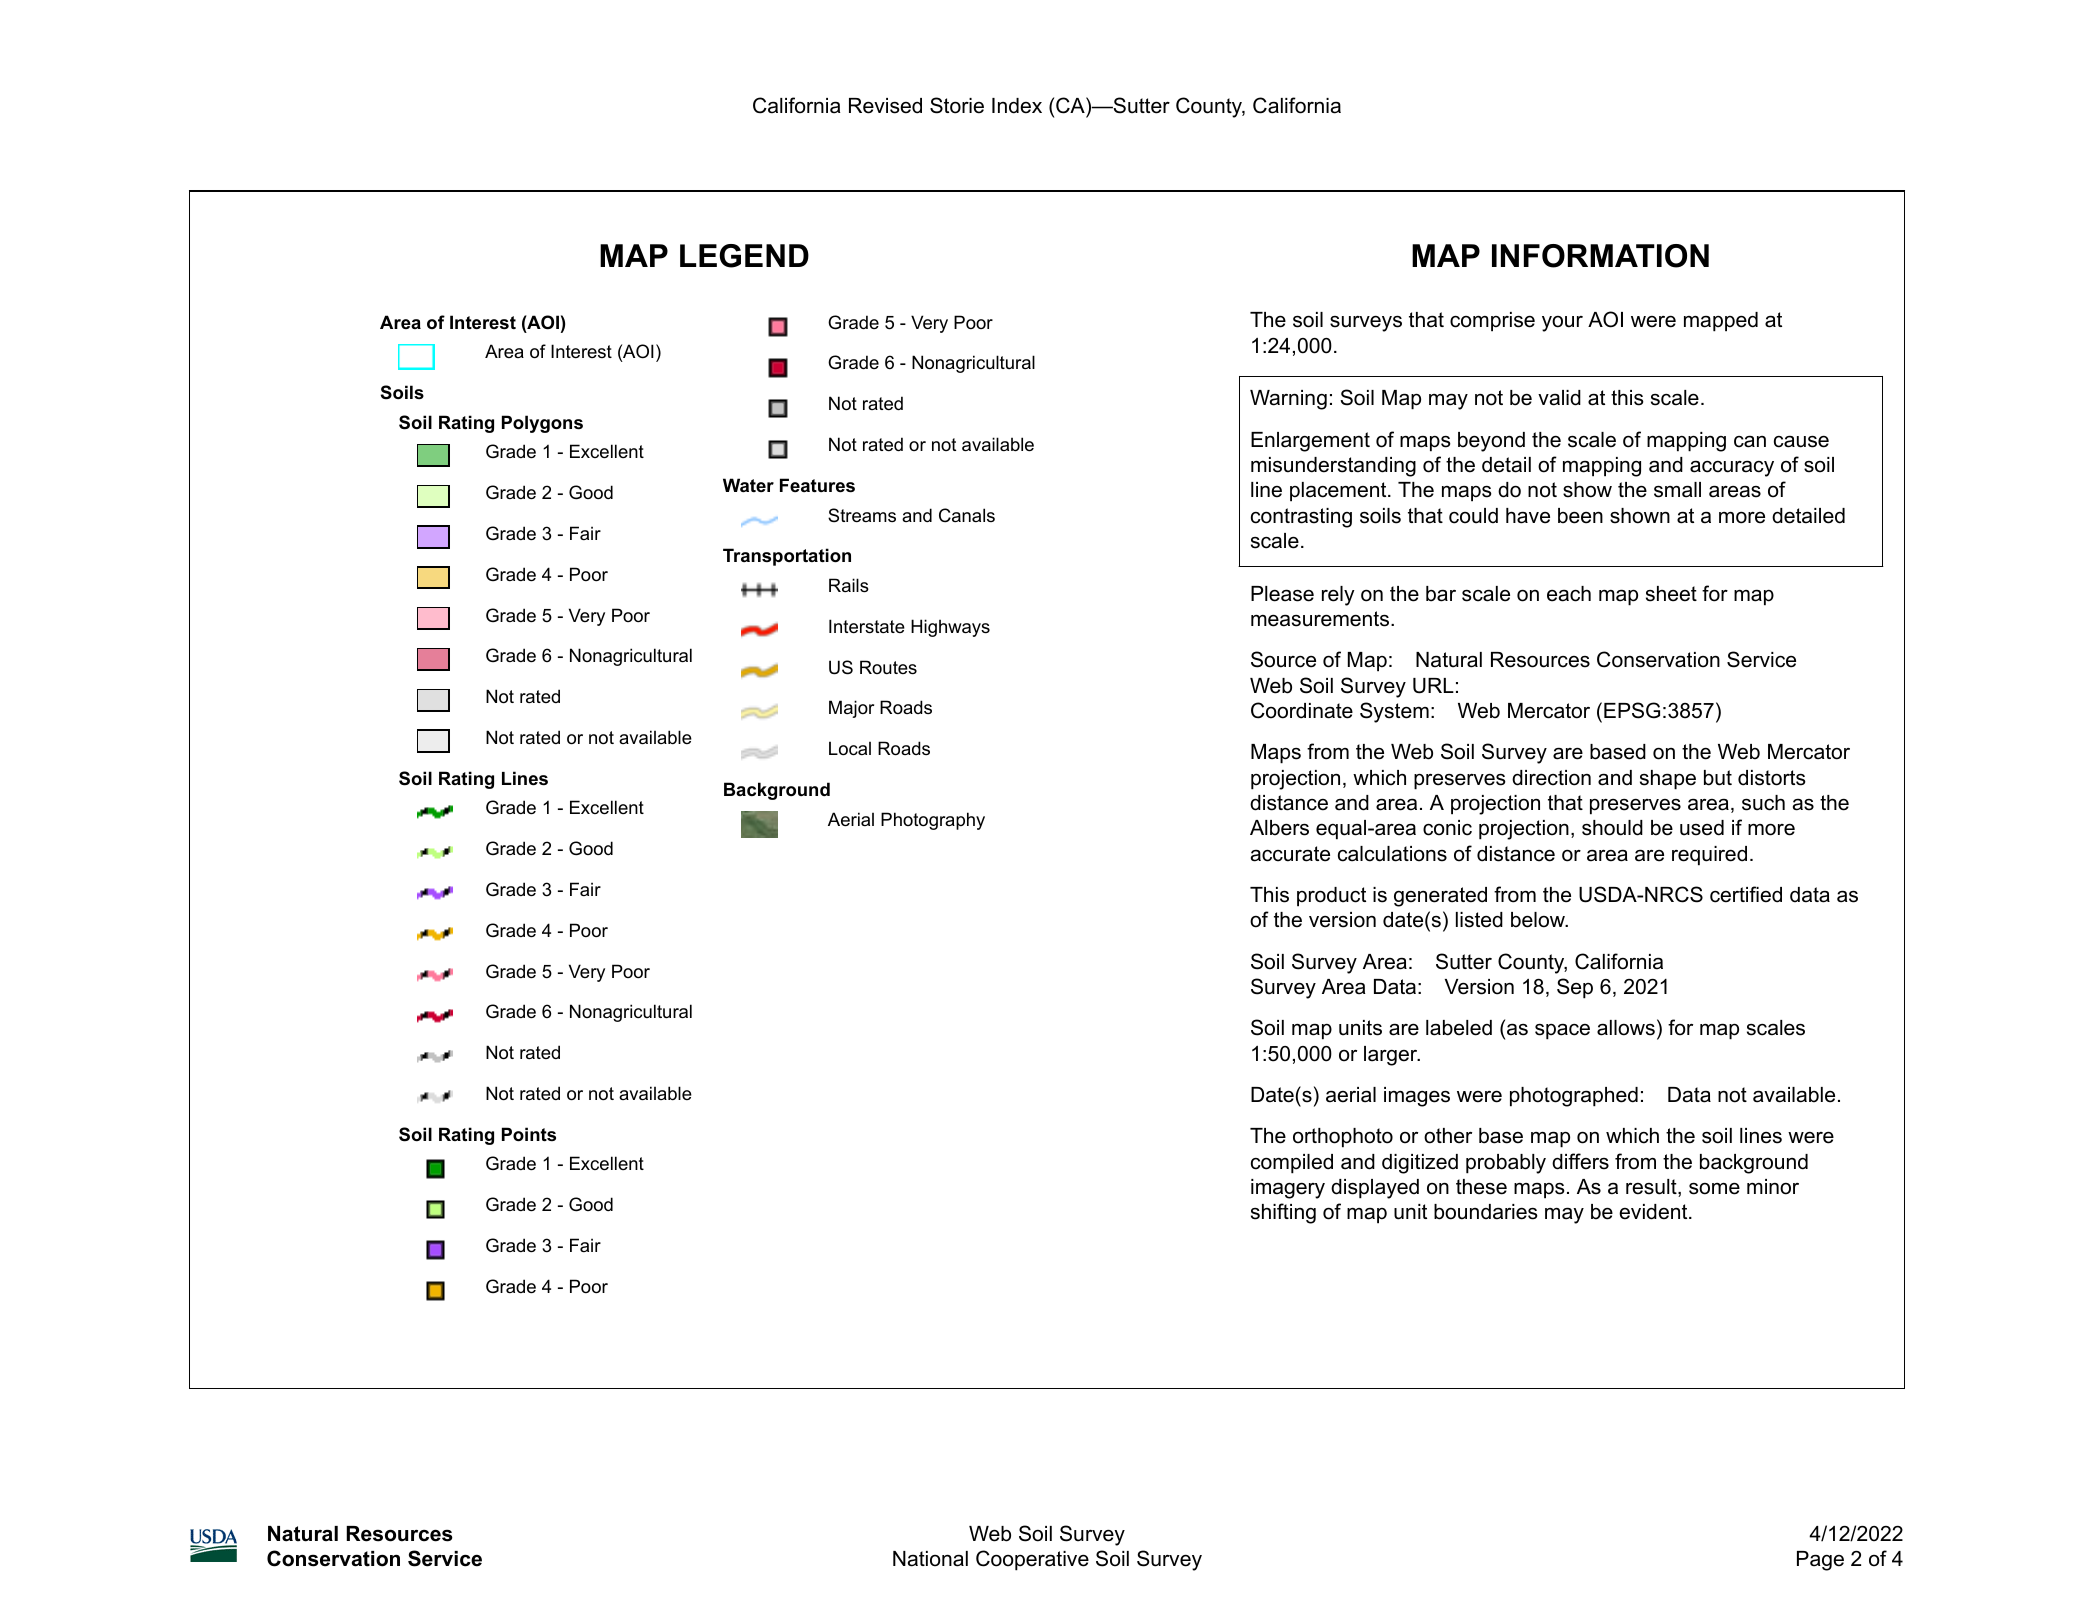  Describe the element at coordinates (1600, 256) in the screenshot. I see `INFORMATION` at that location.
